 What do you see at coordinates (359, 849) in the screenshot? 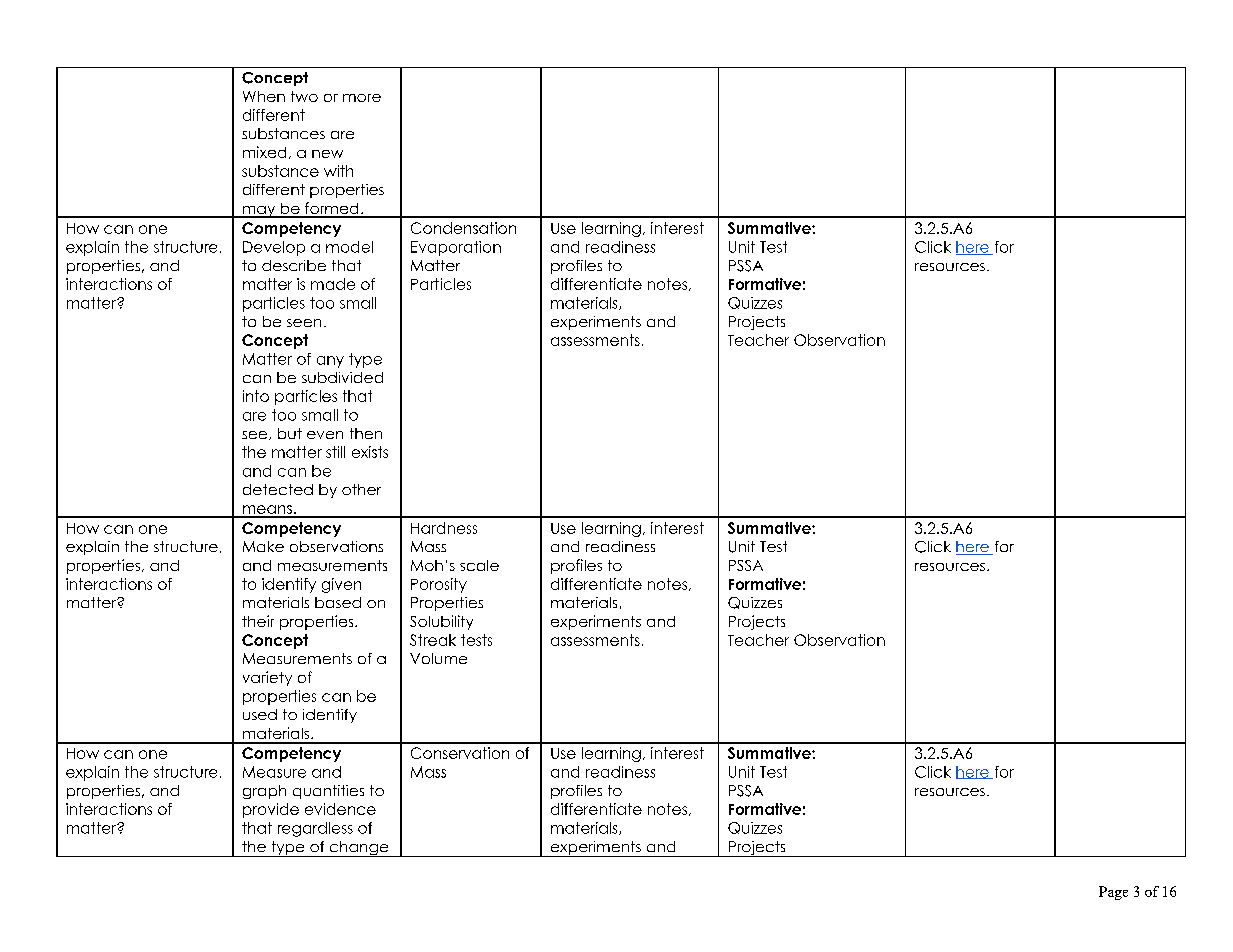
I see `change` at bounding box center [359, 849].
